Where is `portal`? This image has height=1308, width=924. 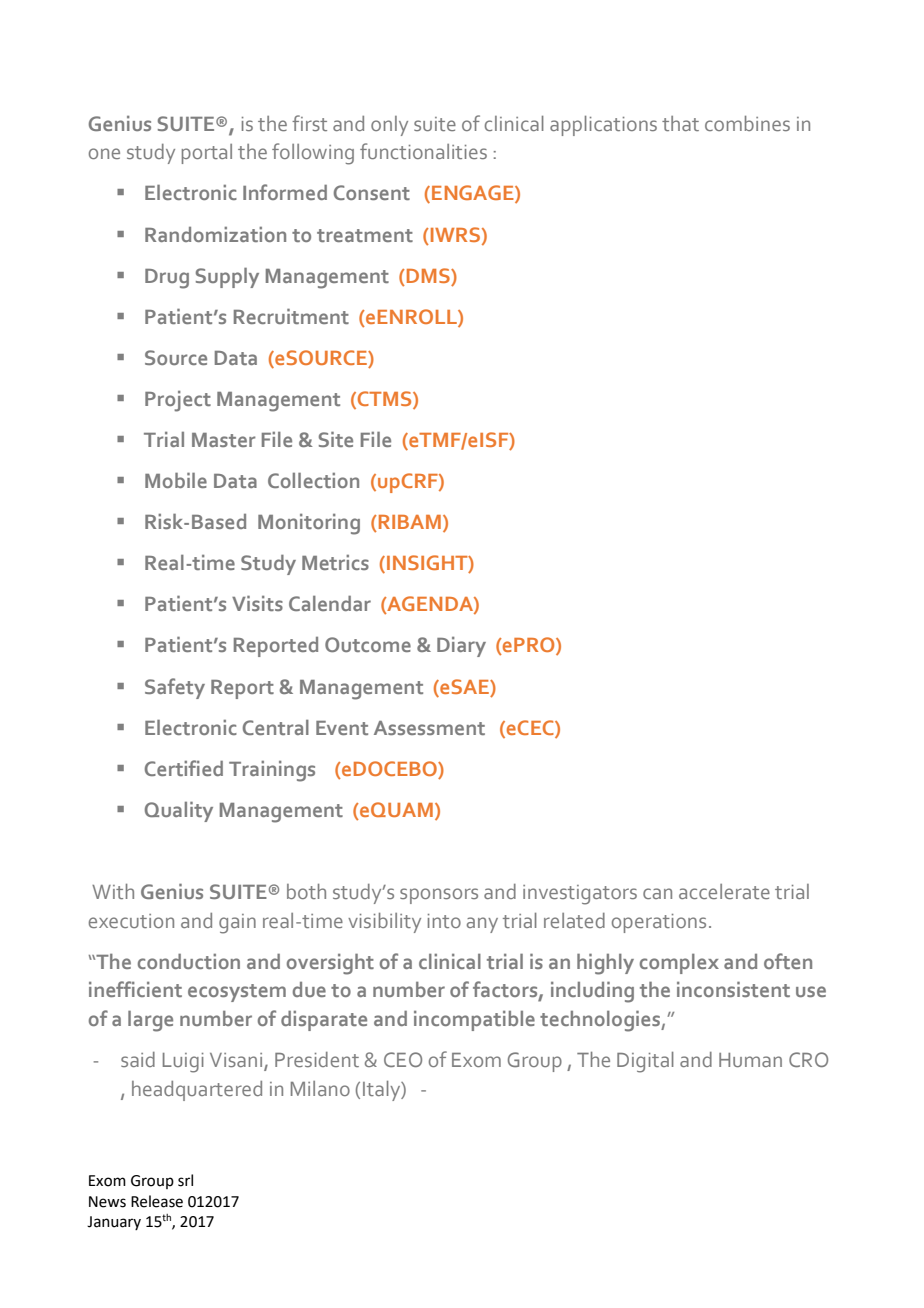
portal is located at coordinates (207, 154).
